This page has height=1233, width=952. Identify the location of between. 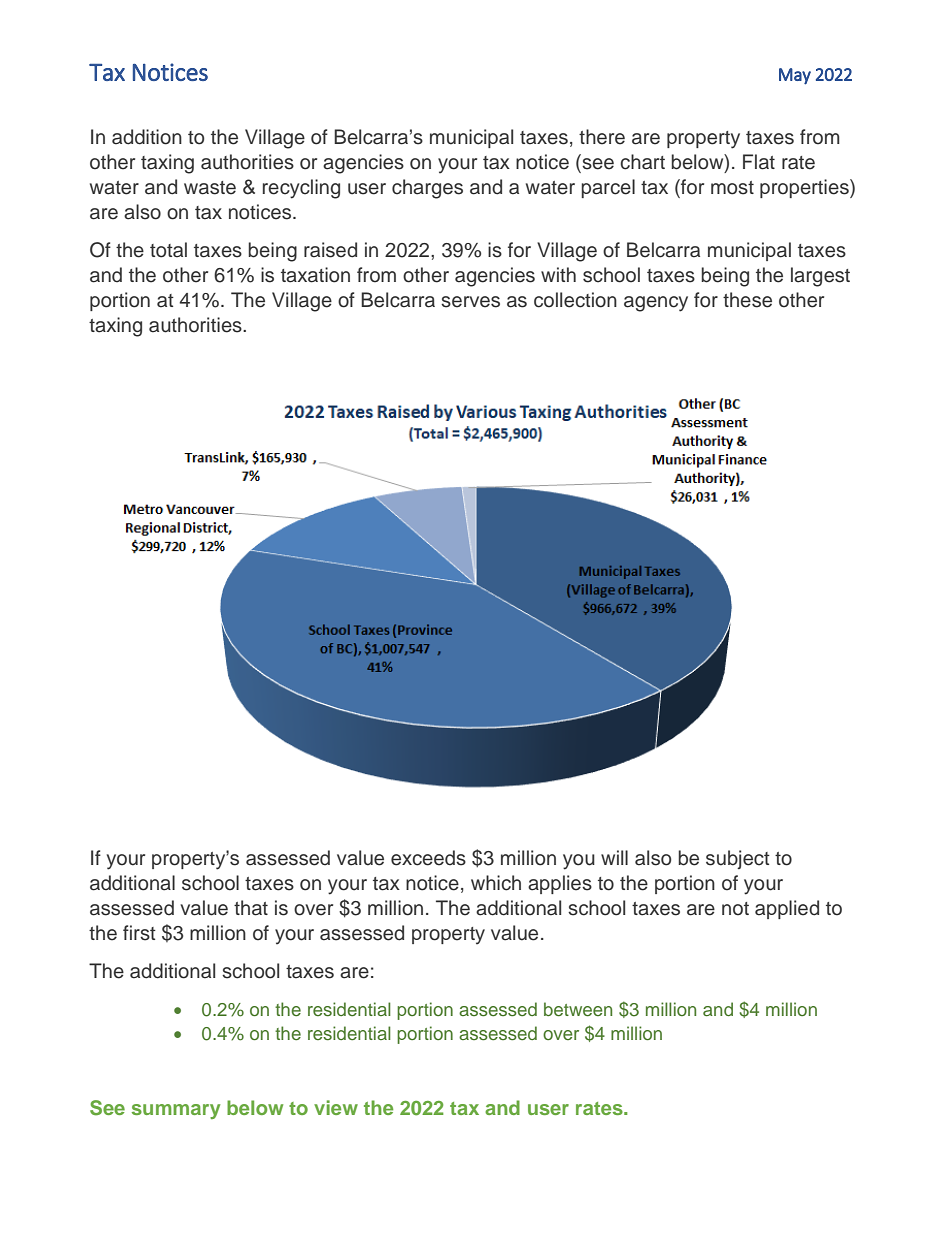
(578, 1009).
